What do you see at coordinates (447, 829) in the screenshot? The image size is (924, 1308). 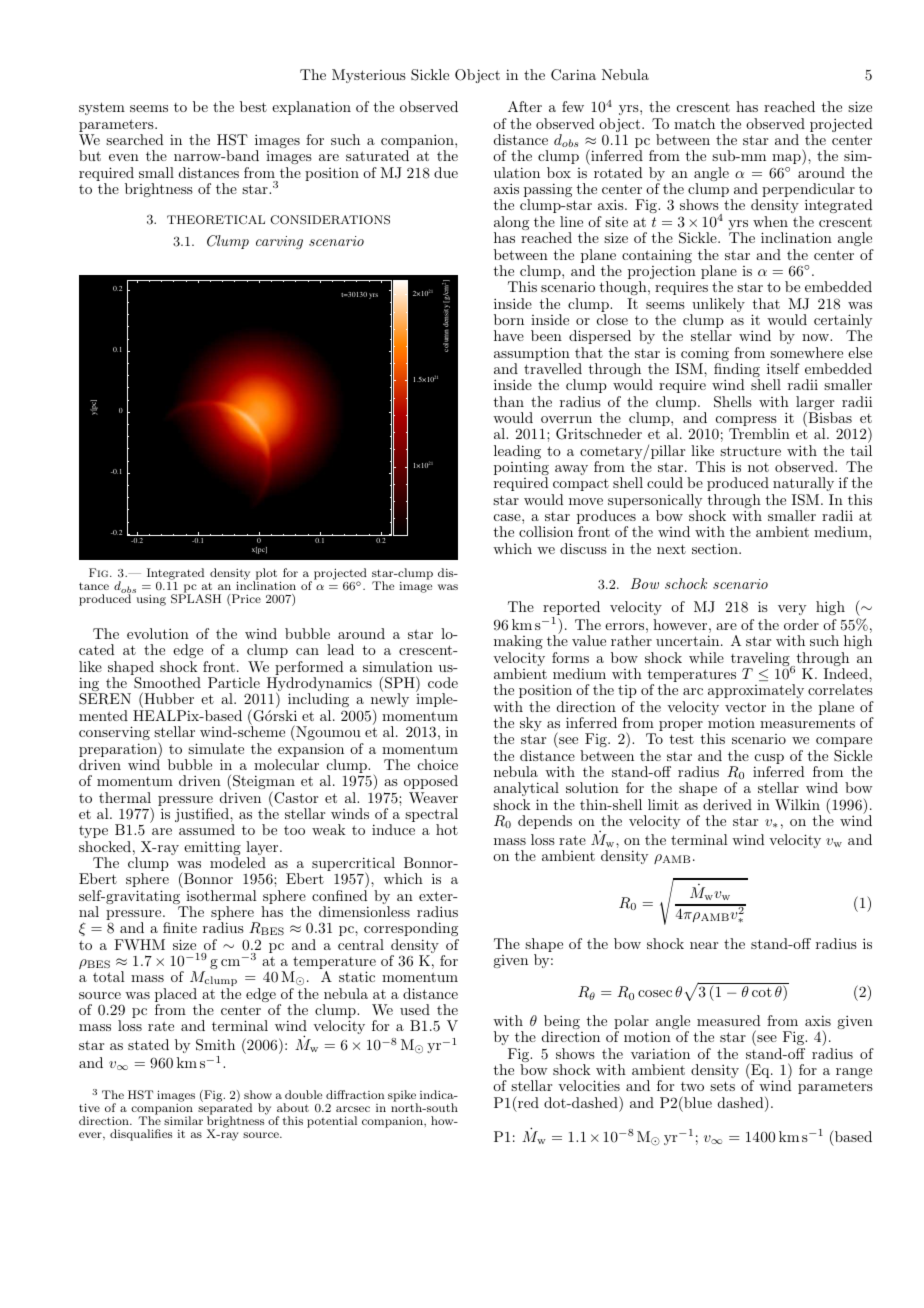 I see `hot` at bounding box center [447, 829].
